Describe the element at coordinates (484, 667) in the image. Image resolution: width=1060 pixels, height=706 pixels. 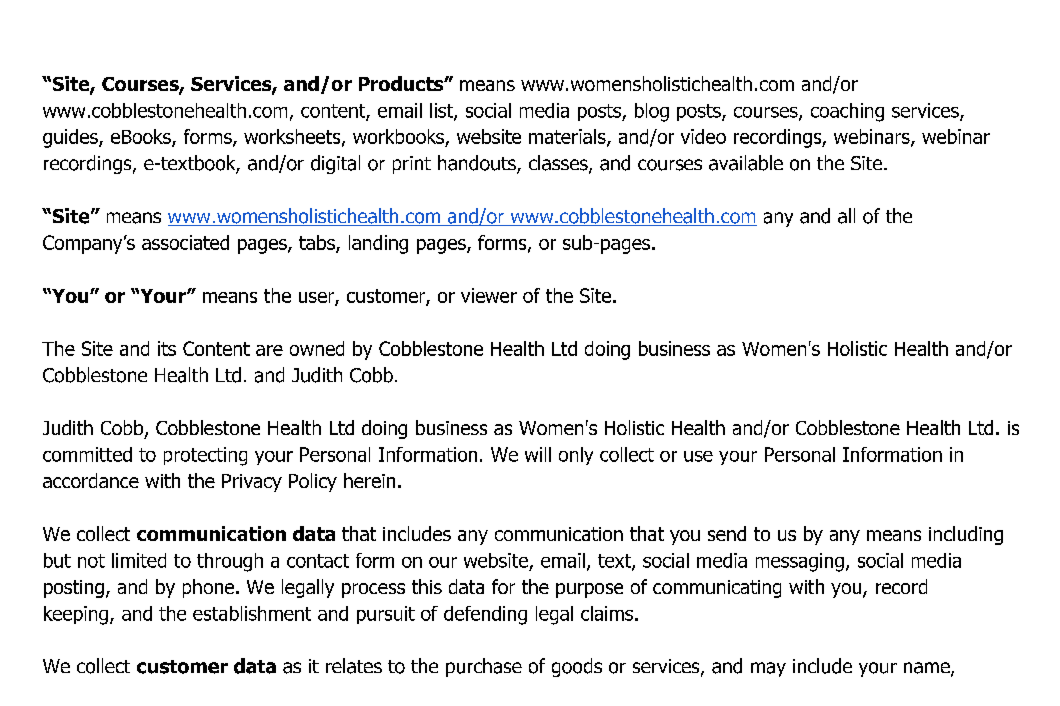
I see `purchase` at that location.
